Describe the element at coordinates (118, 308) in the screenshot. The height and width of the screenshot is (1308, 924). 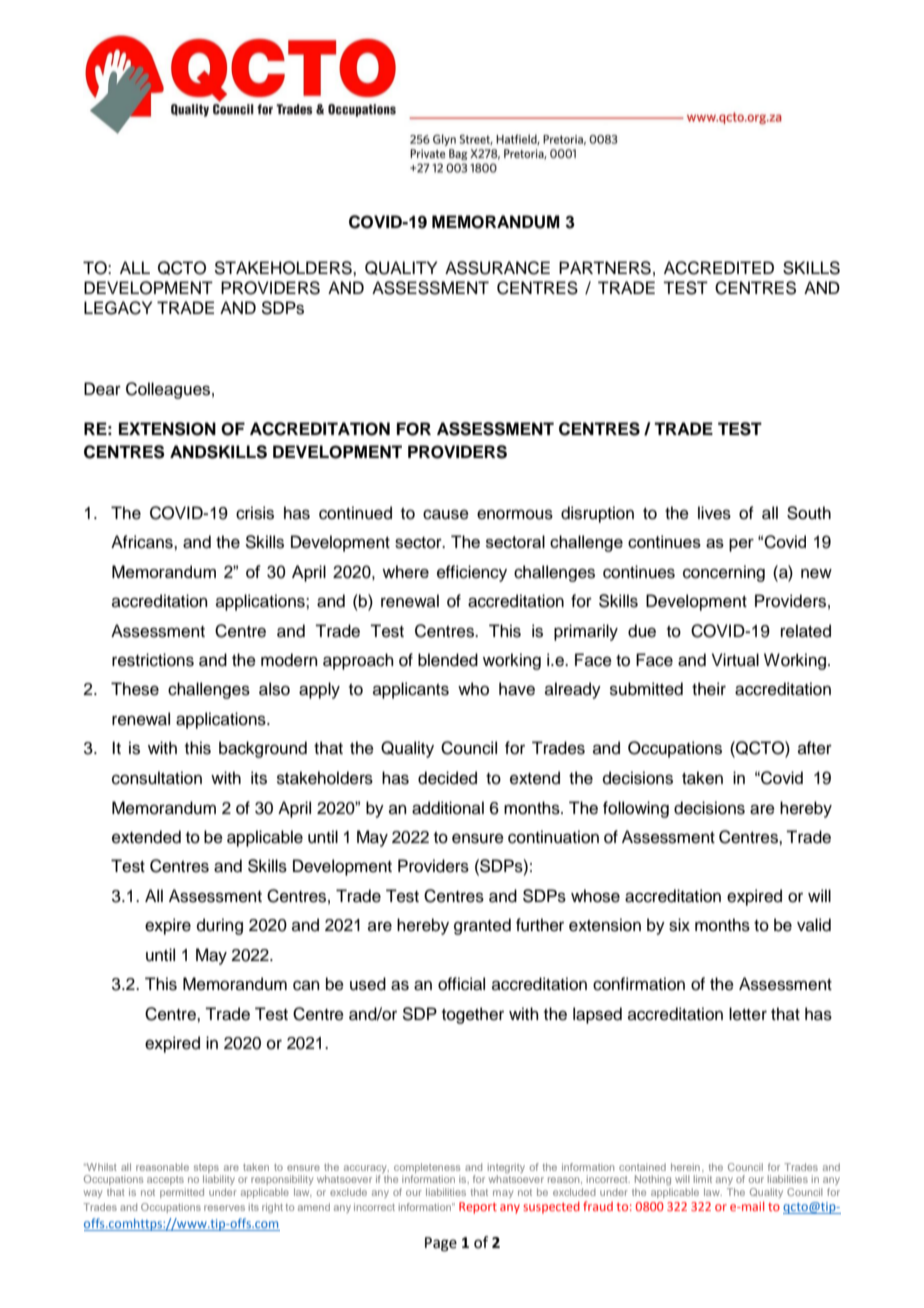
I see `LEGACY` at that location.
